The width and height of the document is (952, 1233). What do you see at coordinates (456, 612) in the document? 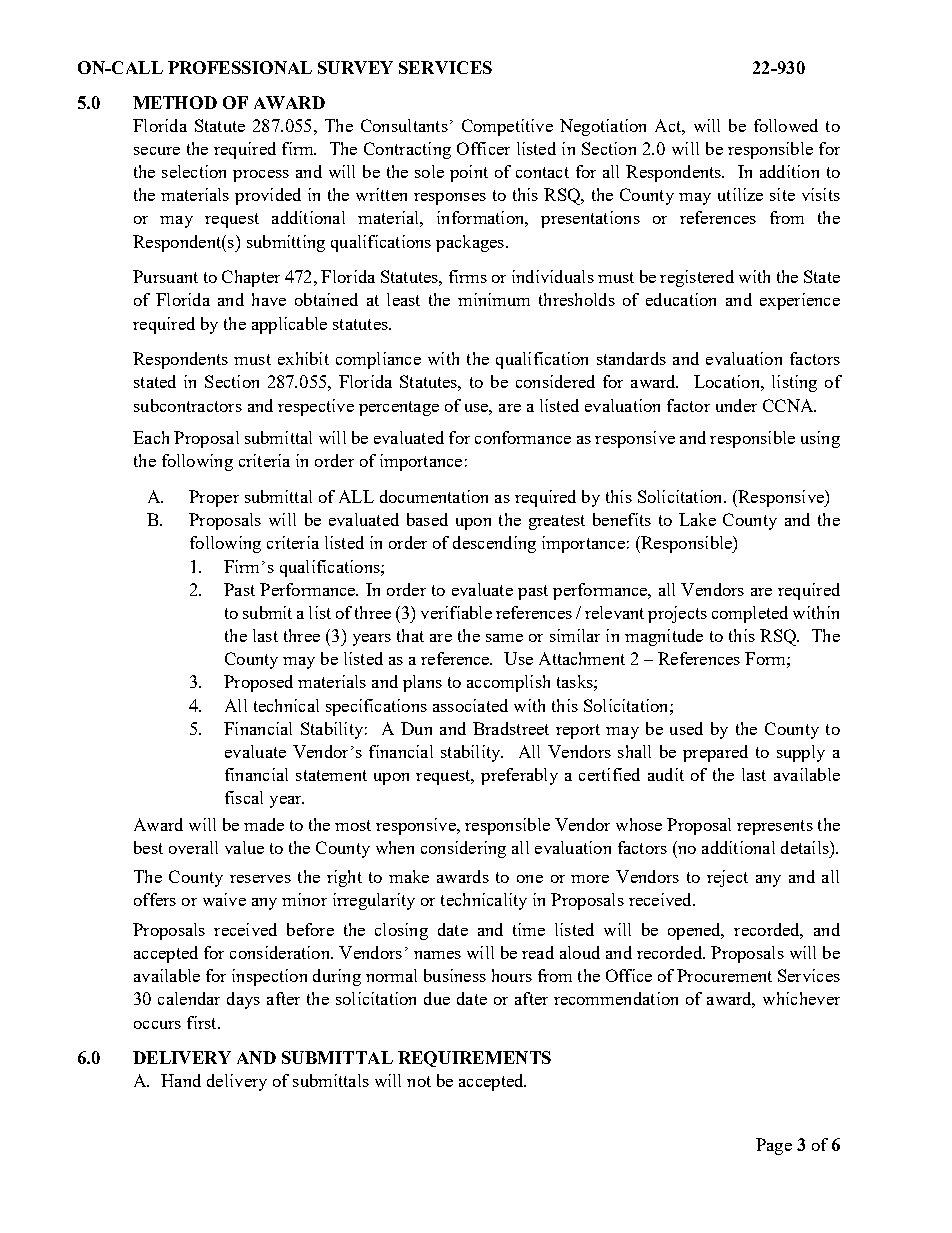
I see `verifiable` at bounding box center [456, 612].
